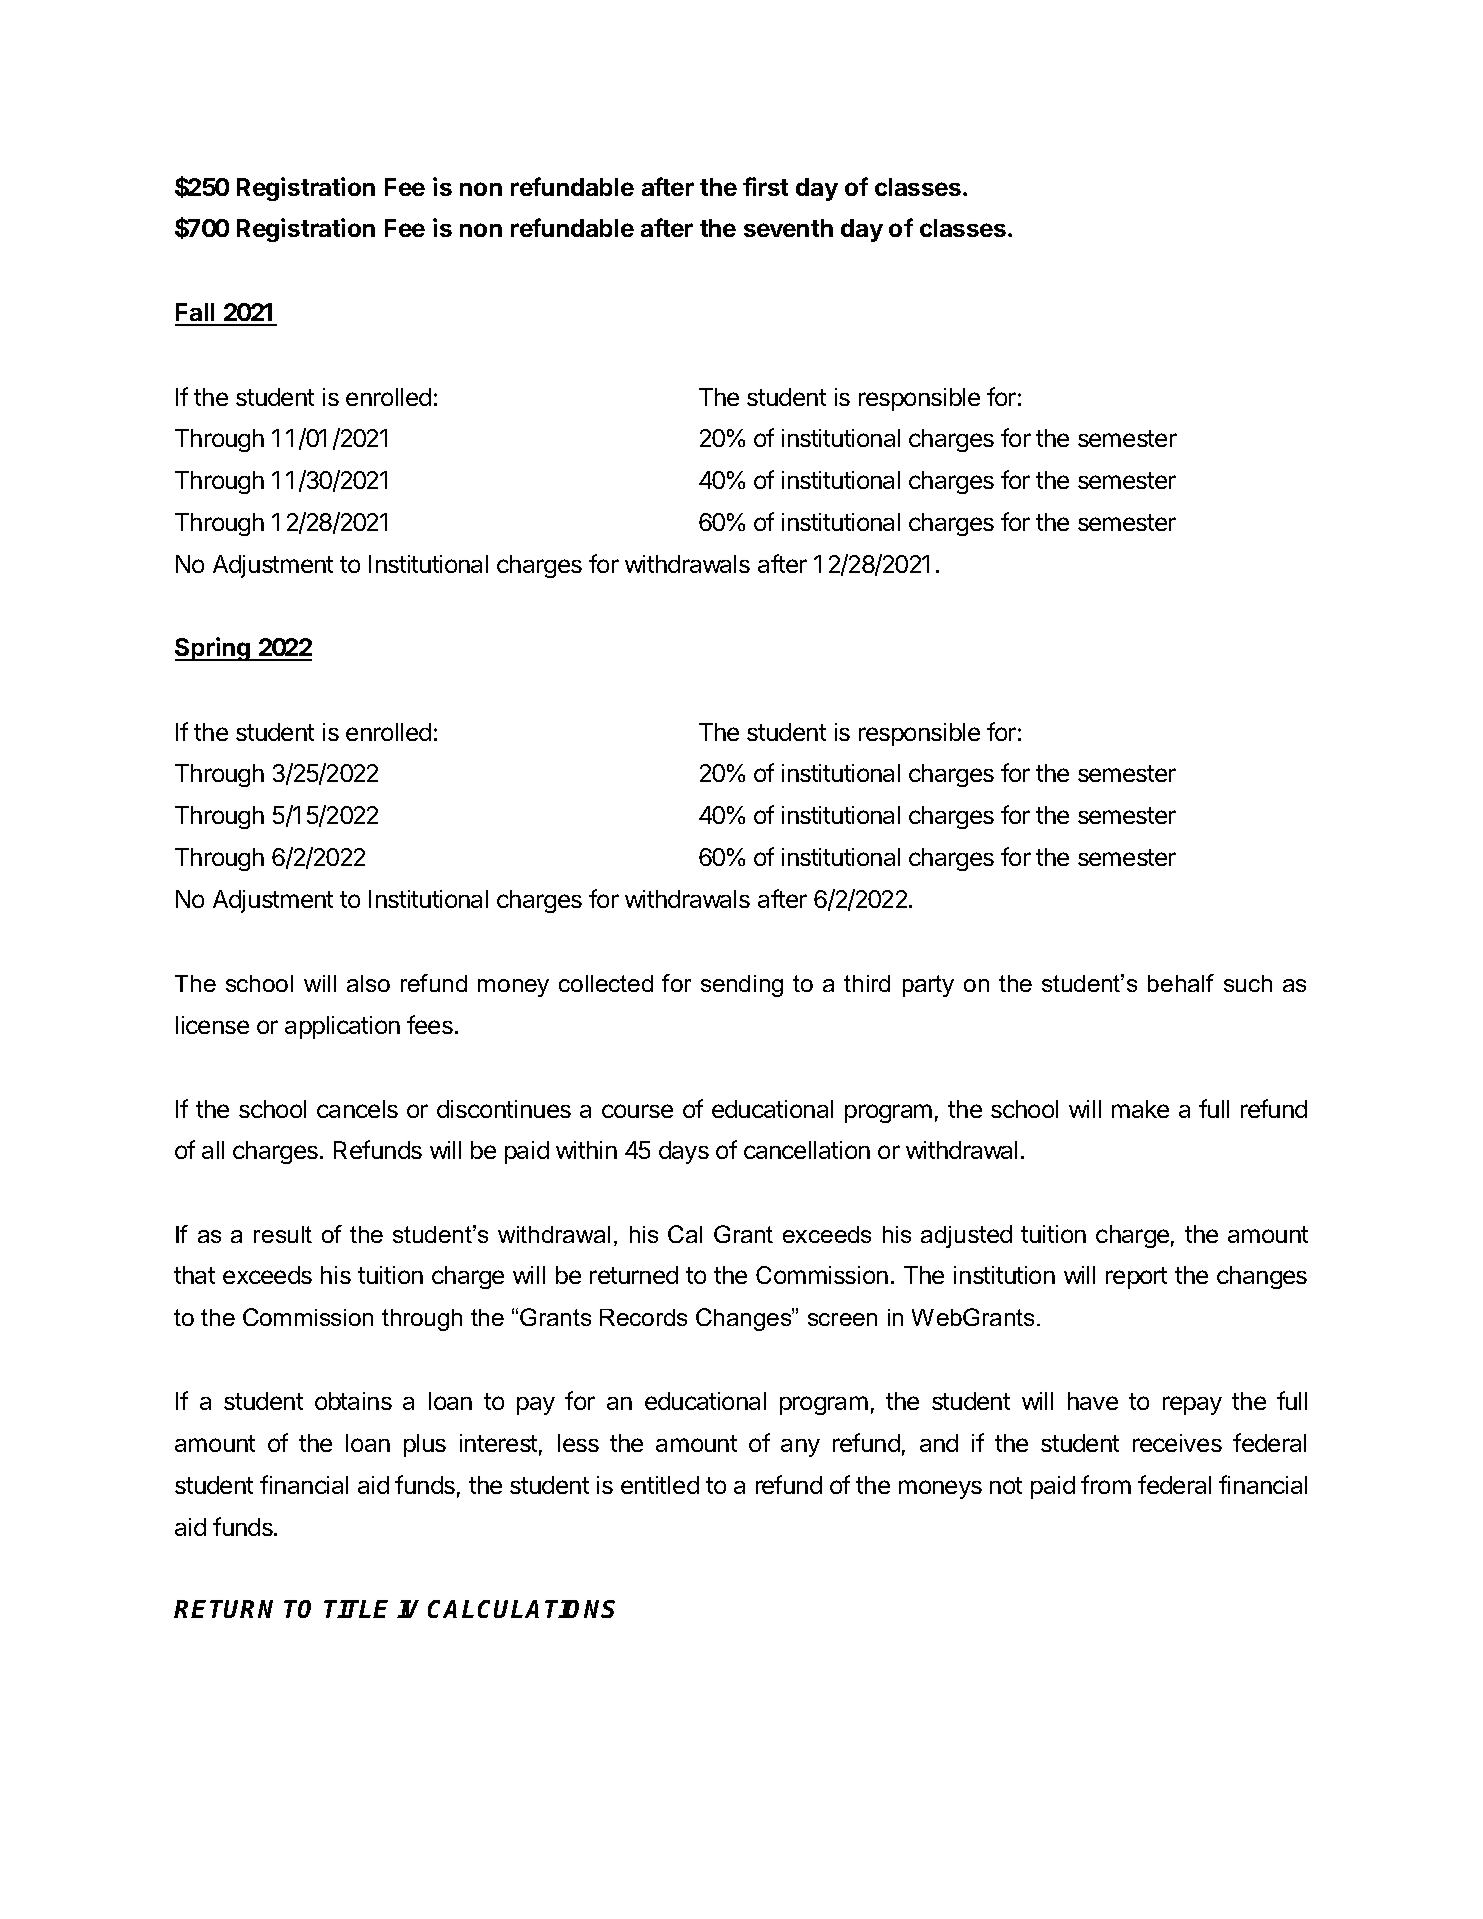 The height and width of the screenshot is (1919, 1483). I want to click on behalf, so click(1181, 983).
